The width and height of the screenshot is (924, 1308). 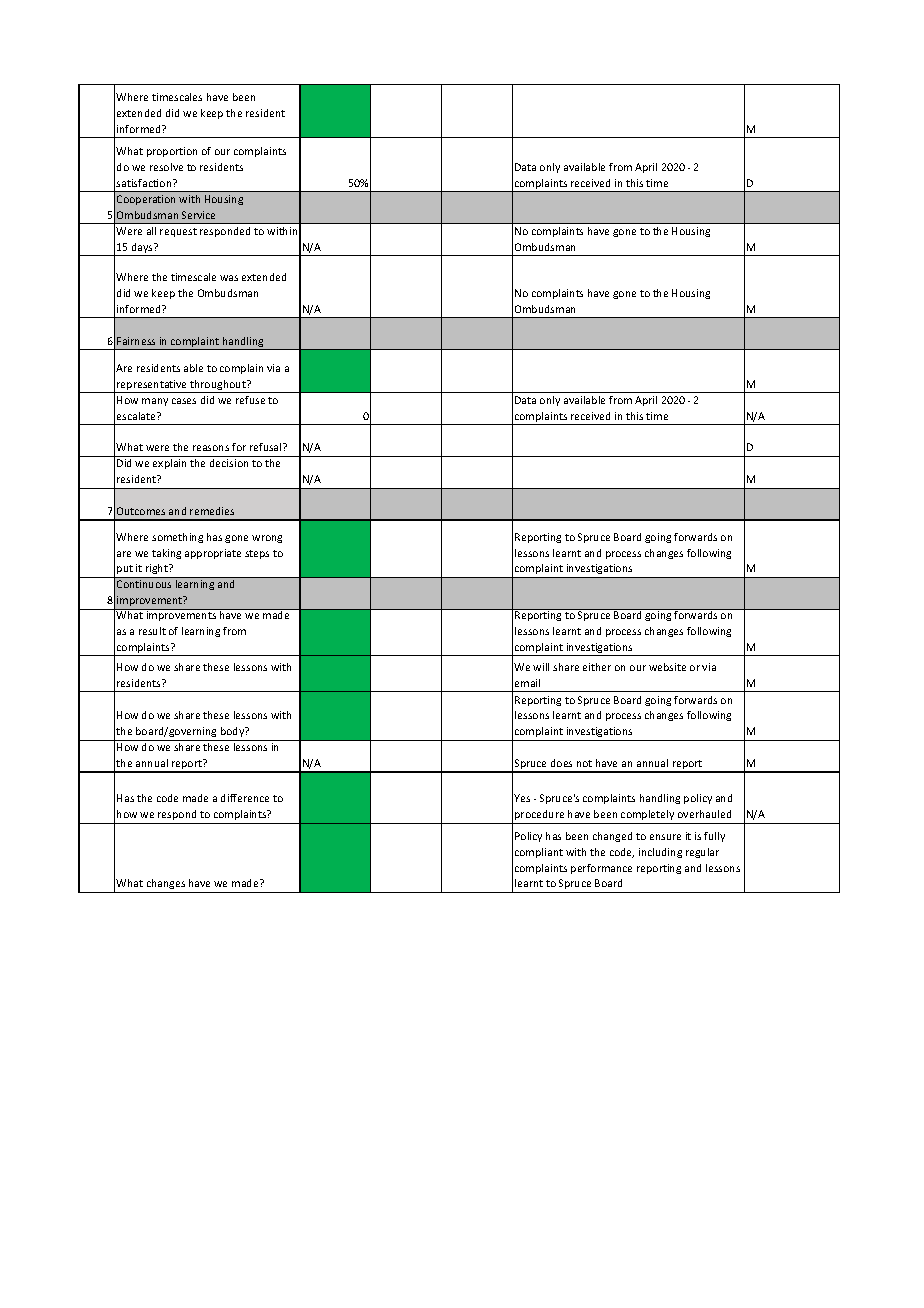 I want to click on refuse, so click(x=250, y=400).
